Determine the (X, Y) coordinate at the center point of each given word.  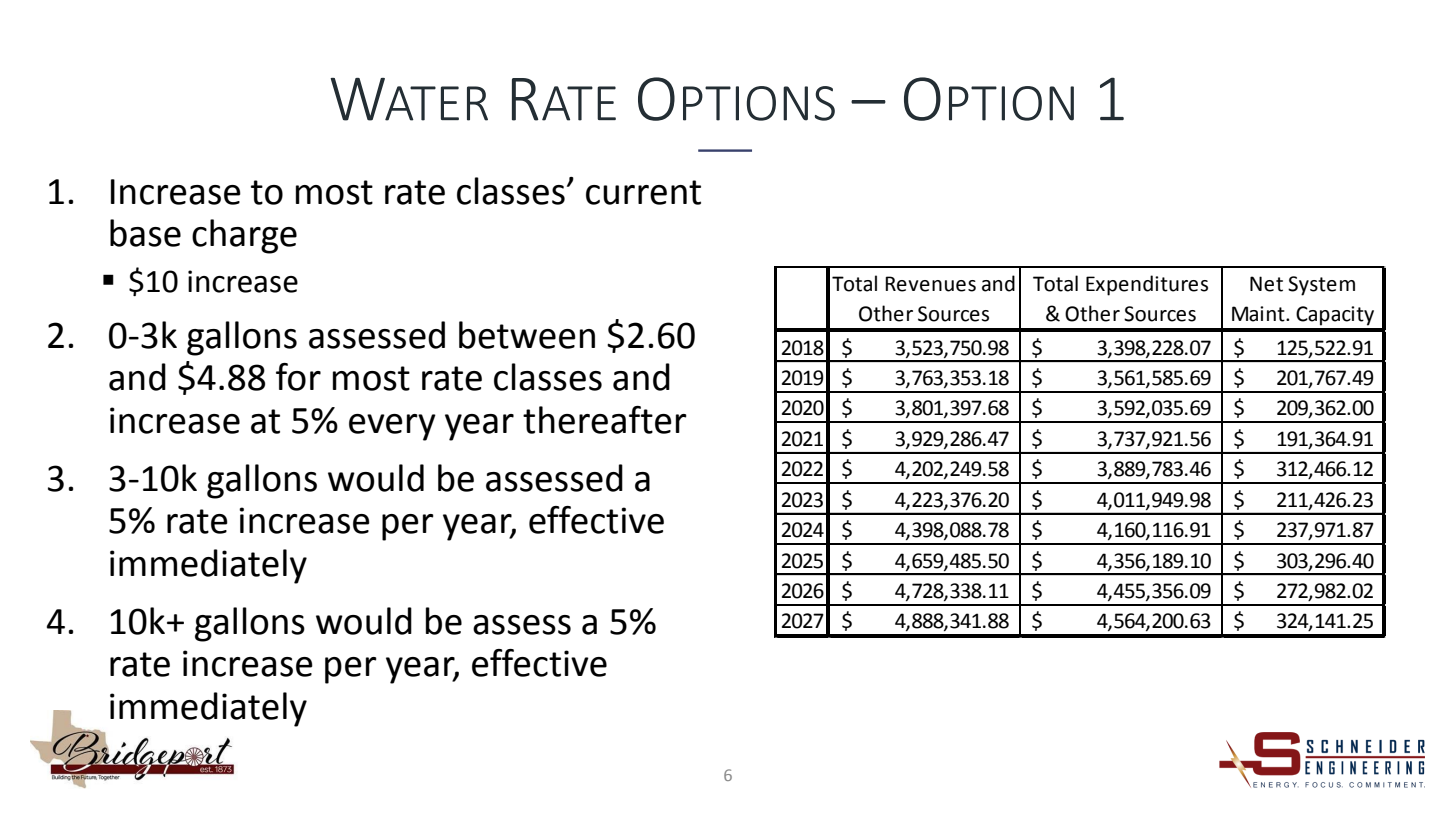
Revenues (930, 284)
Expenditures (1147, 285)
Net (1266, 284)
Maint (1259, 314)
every (392, 427)
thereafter (605, 420)
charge (244, 236)
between (527, 335)
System (1321, 286)
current (643, 192)
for (298, 377)
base (145, 233)
